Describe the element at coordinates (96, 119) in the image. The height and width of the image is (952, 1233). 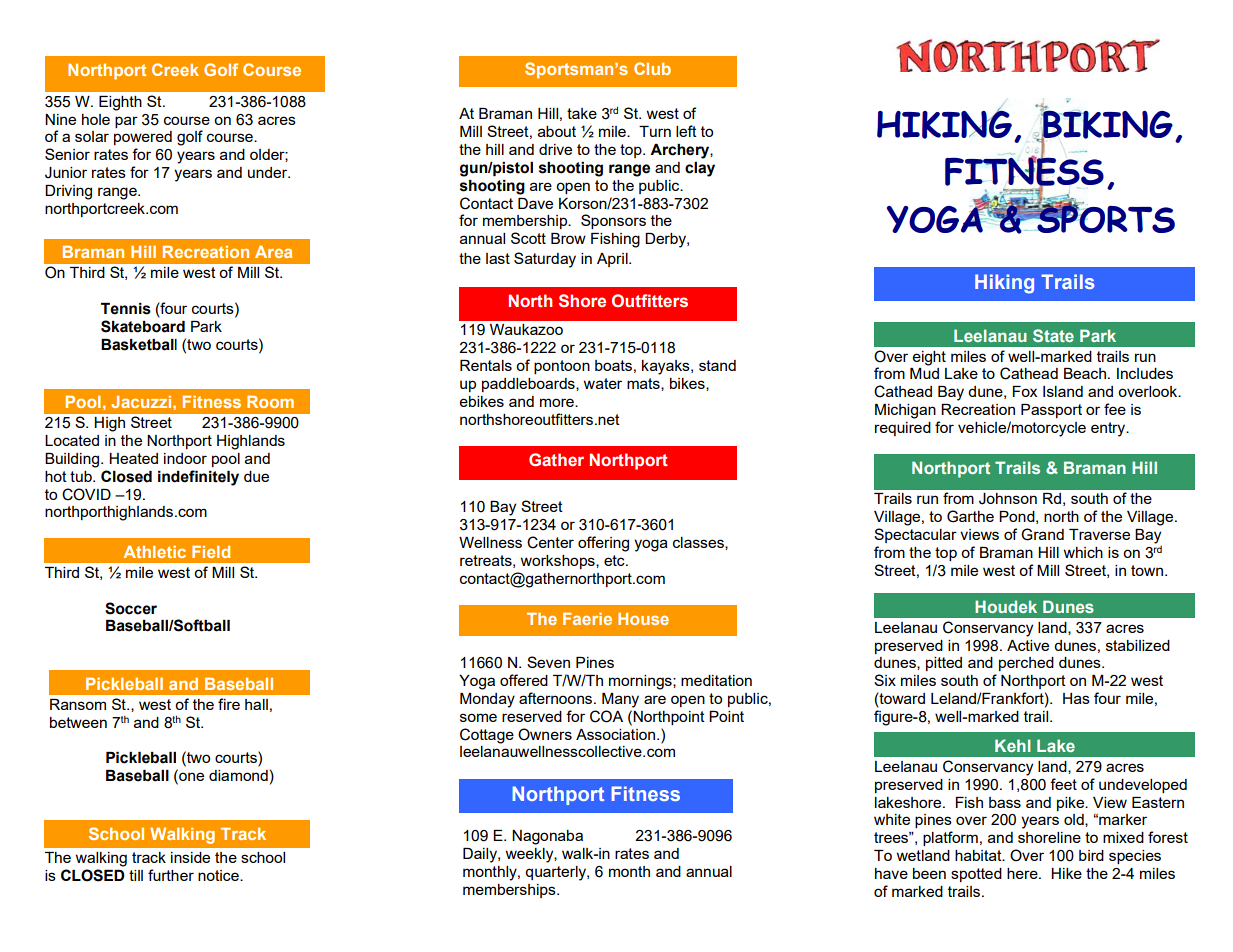
I see `hole` at that location.
